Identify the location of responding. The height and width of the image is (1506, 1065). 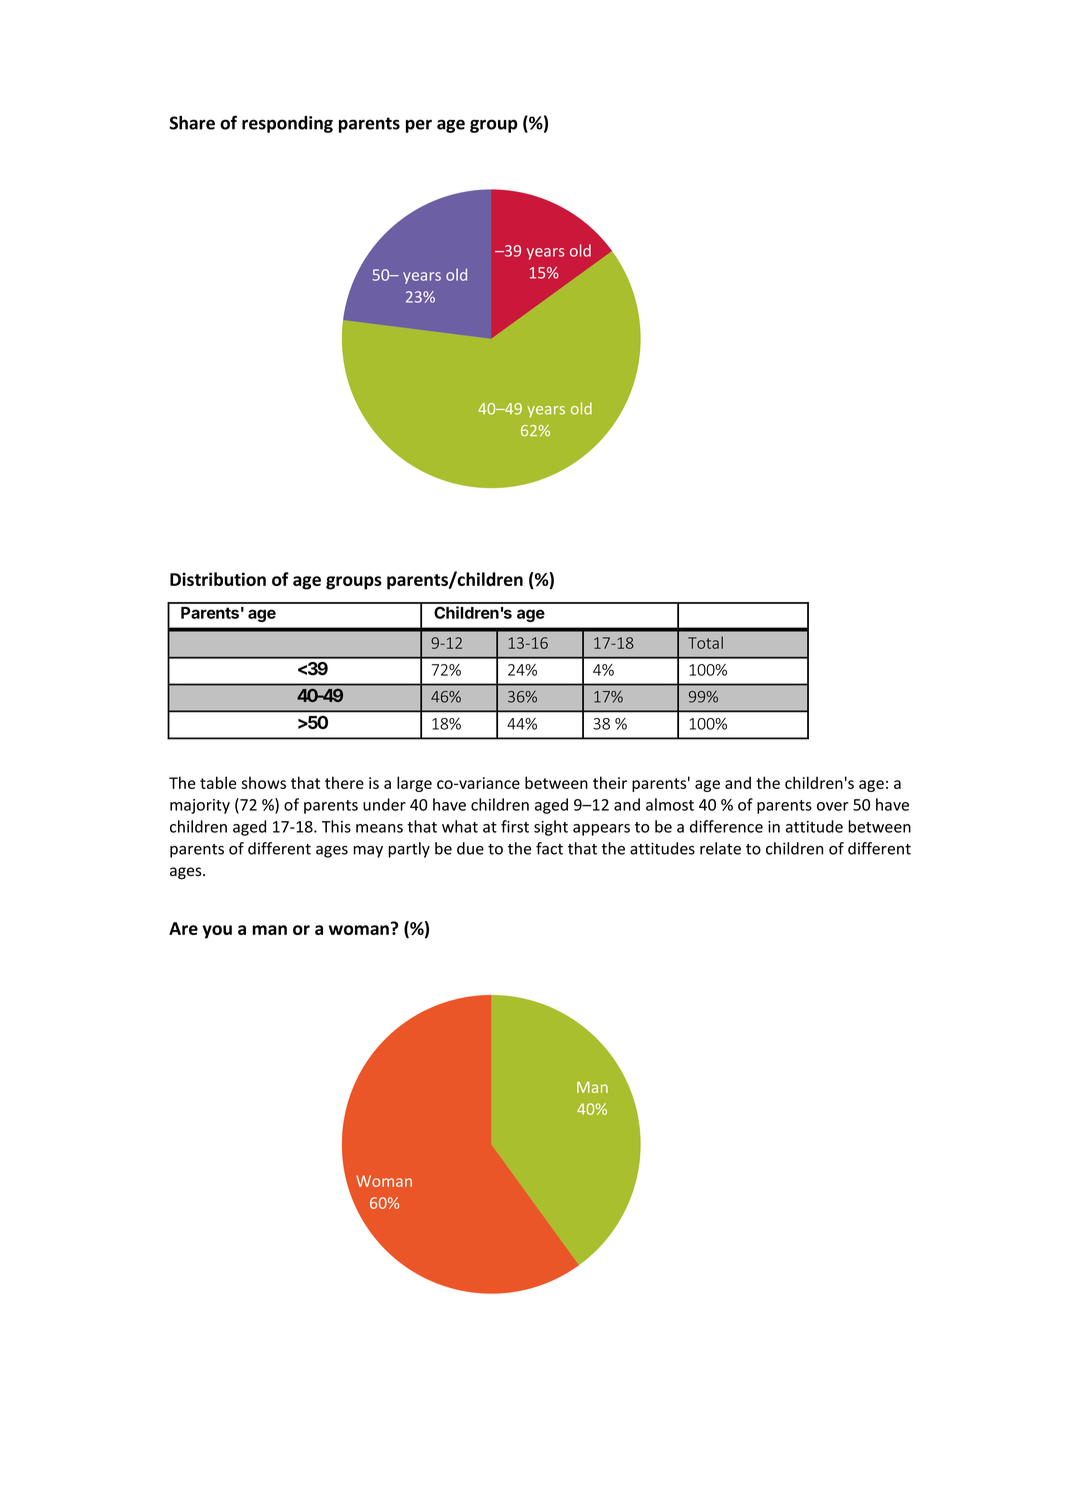
(287, 124).
